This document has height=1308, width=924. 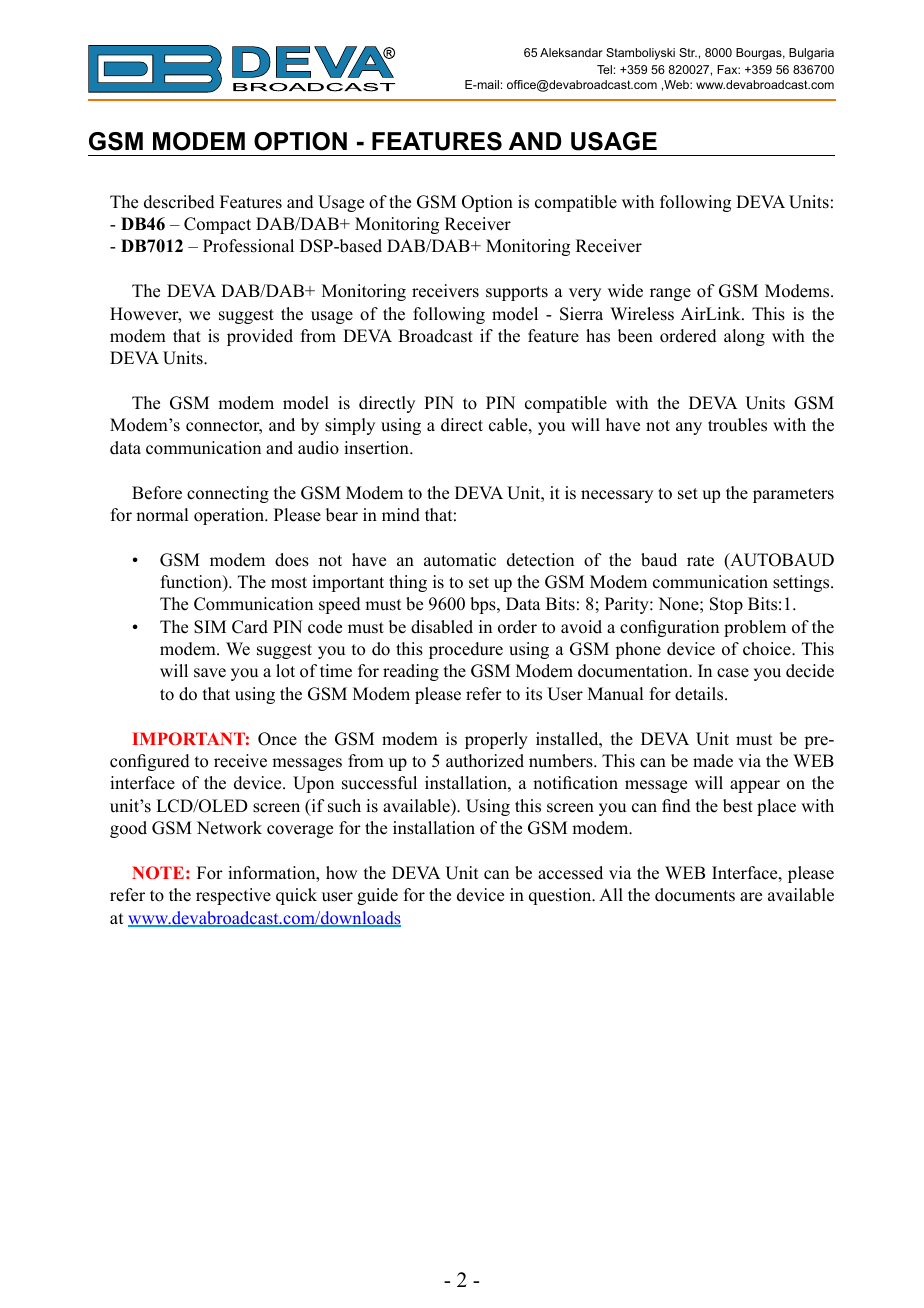 What do you see at coordinates (571, 52) in the document?
I see `Aleksandar` at bounding box center [571, 52].
